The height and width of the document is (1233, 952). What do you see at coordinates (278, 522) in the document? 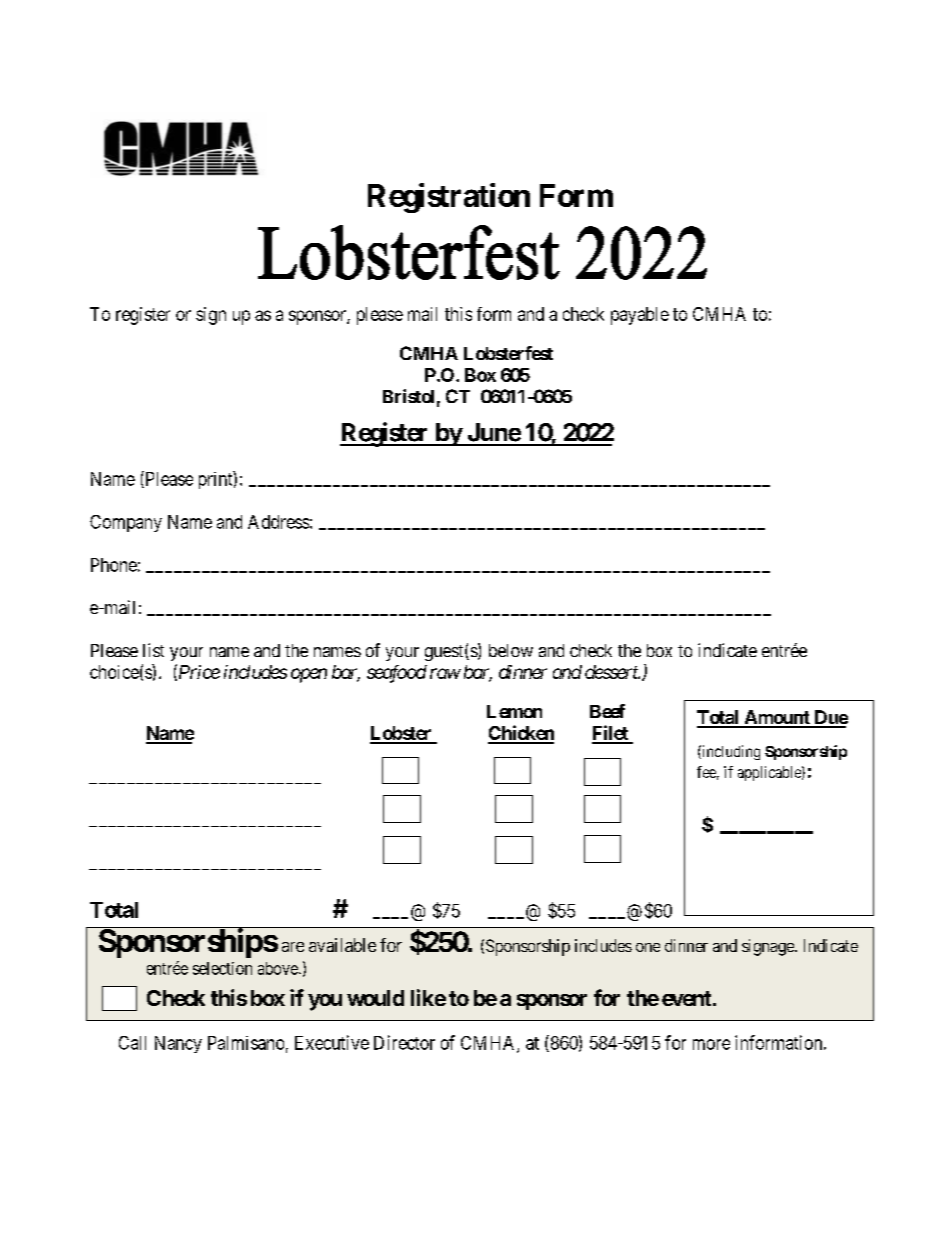
I see `Address` at bounding box center [278, 522].
